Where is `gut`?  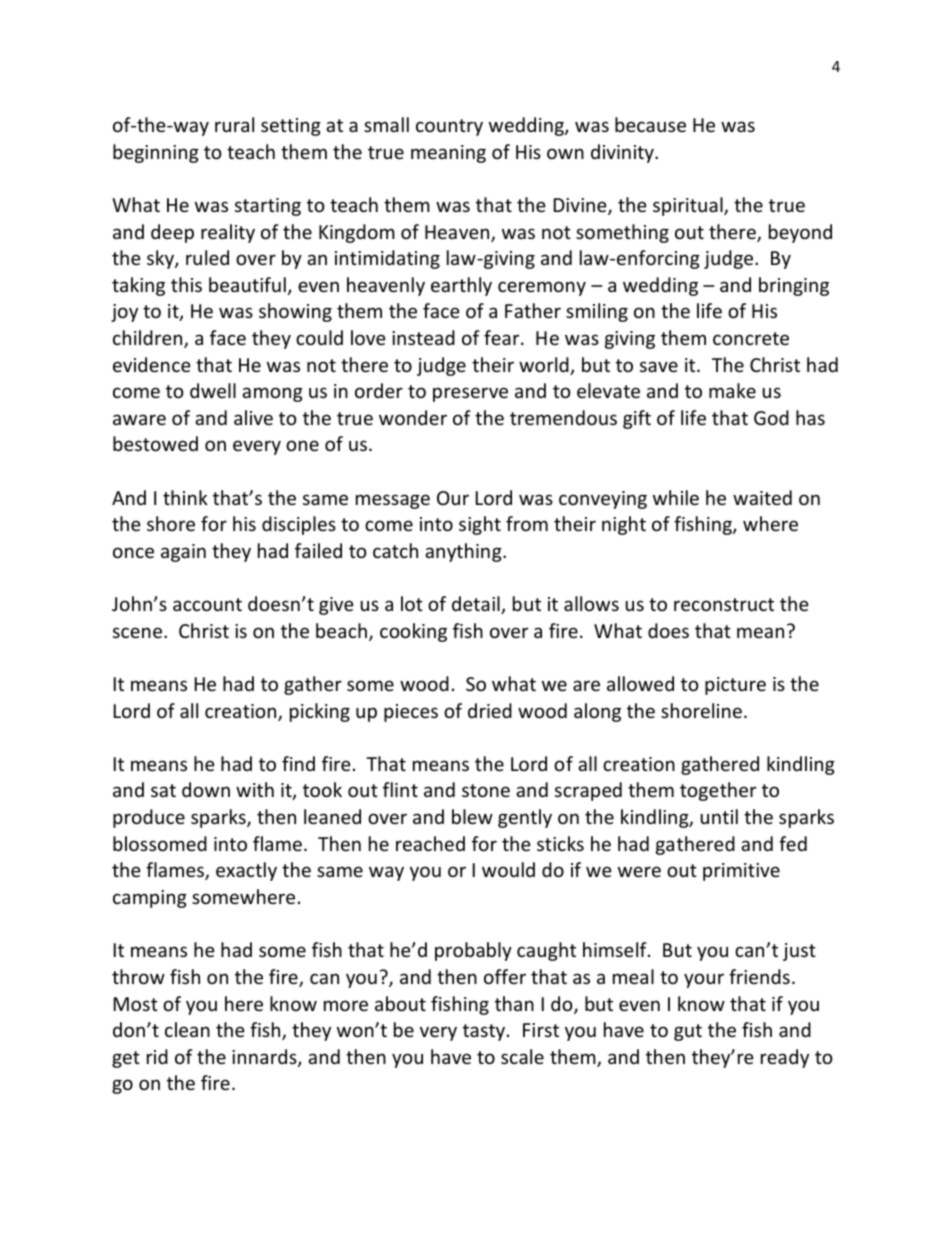 gut is located at coordinates (688, 1032).
